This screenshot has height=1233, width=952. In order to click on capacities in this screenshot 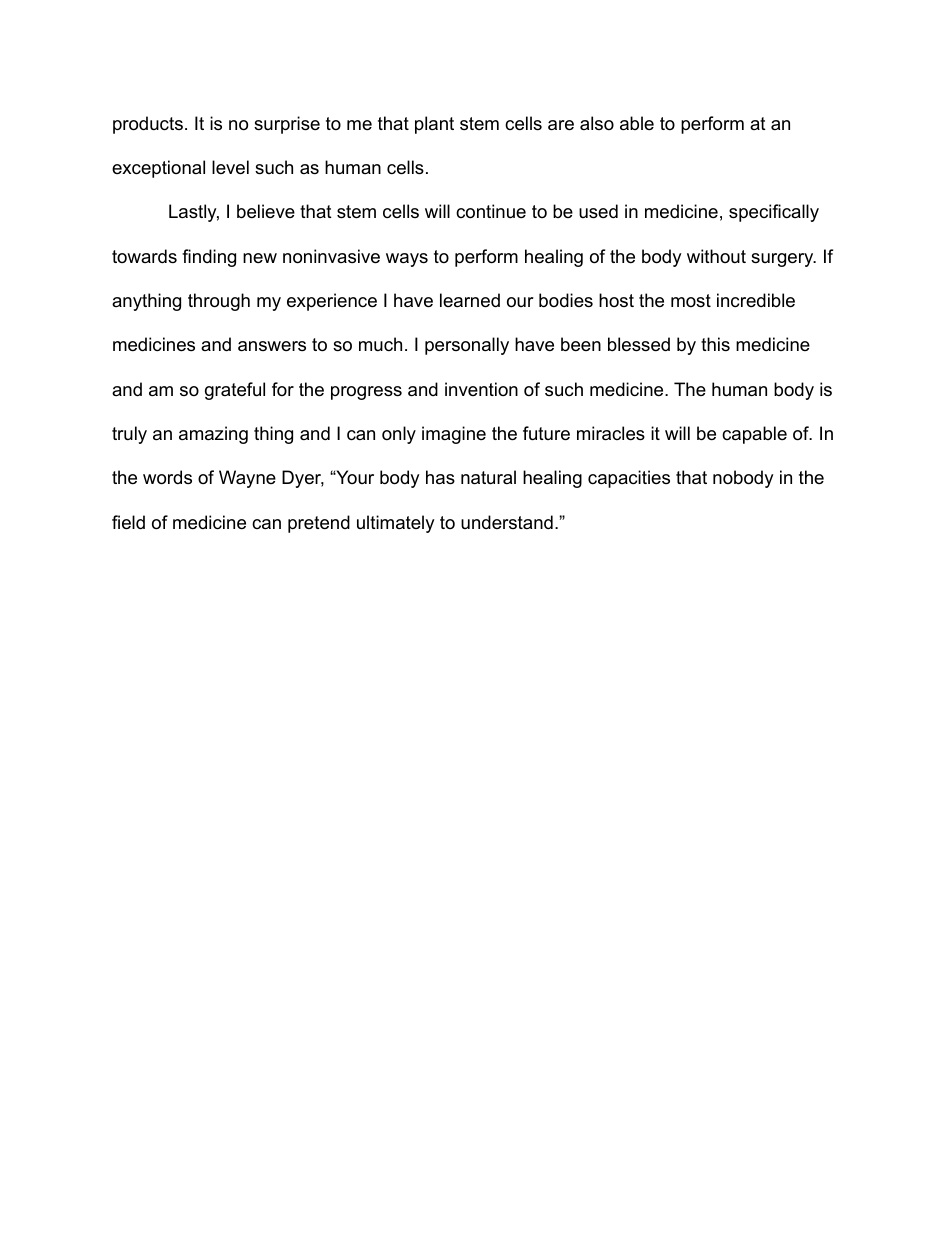, I will do `click(629, 479)`.
